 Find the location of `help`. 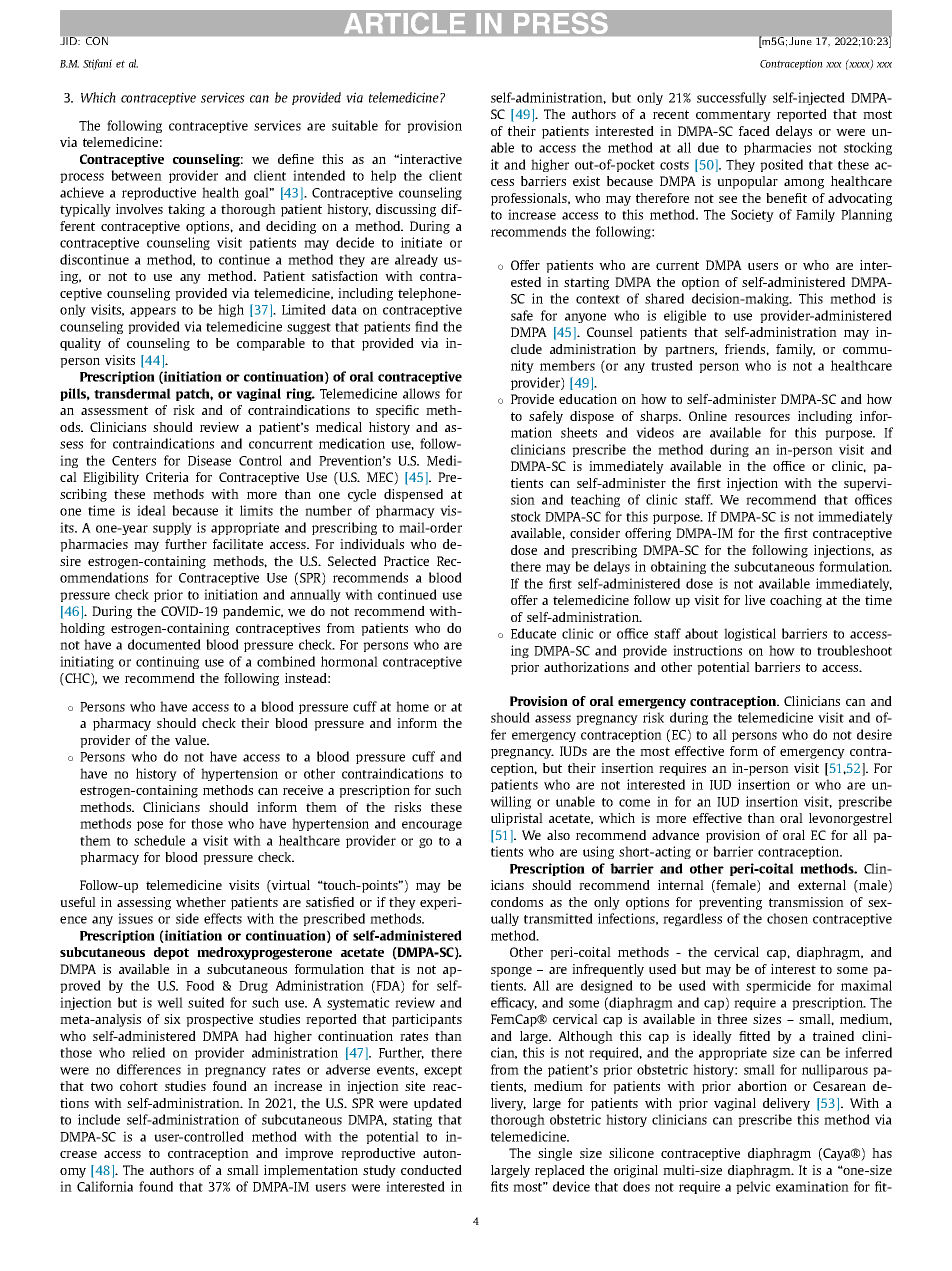

help is located at coordinates (383, 176).
